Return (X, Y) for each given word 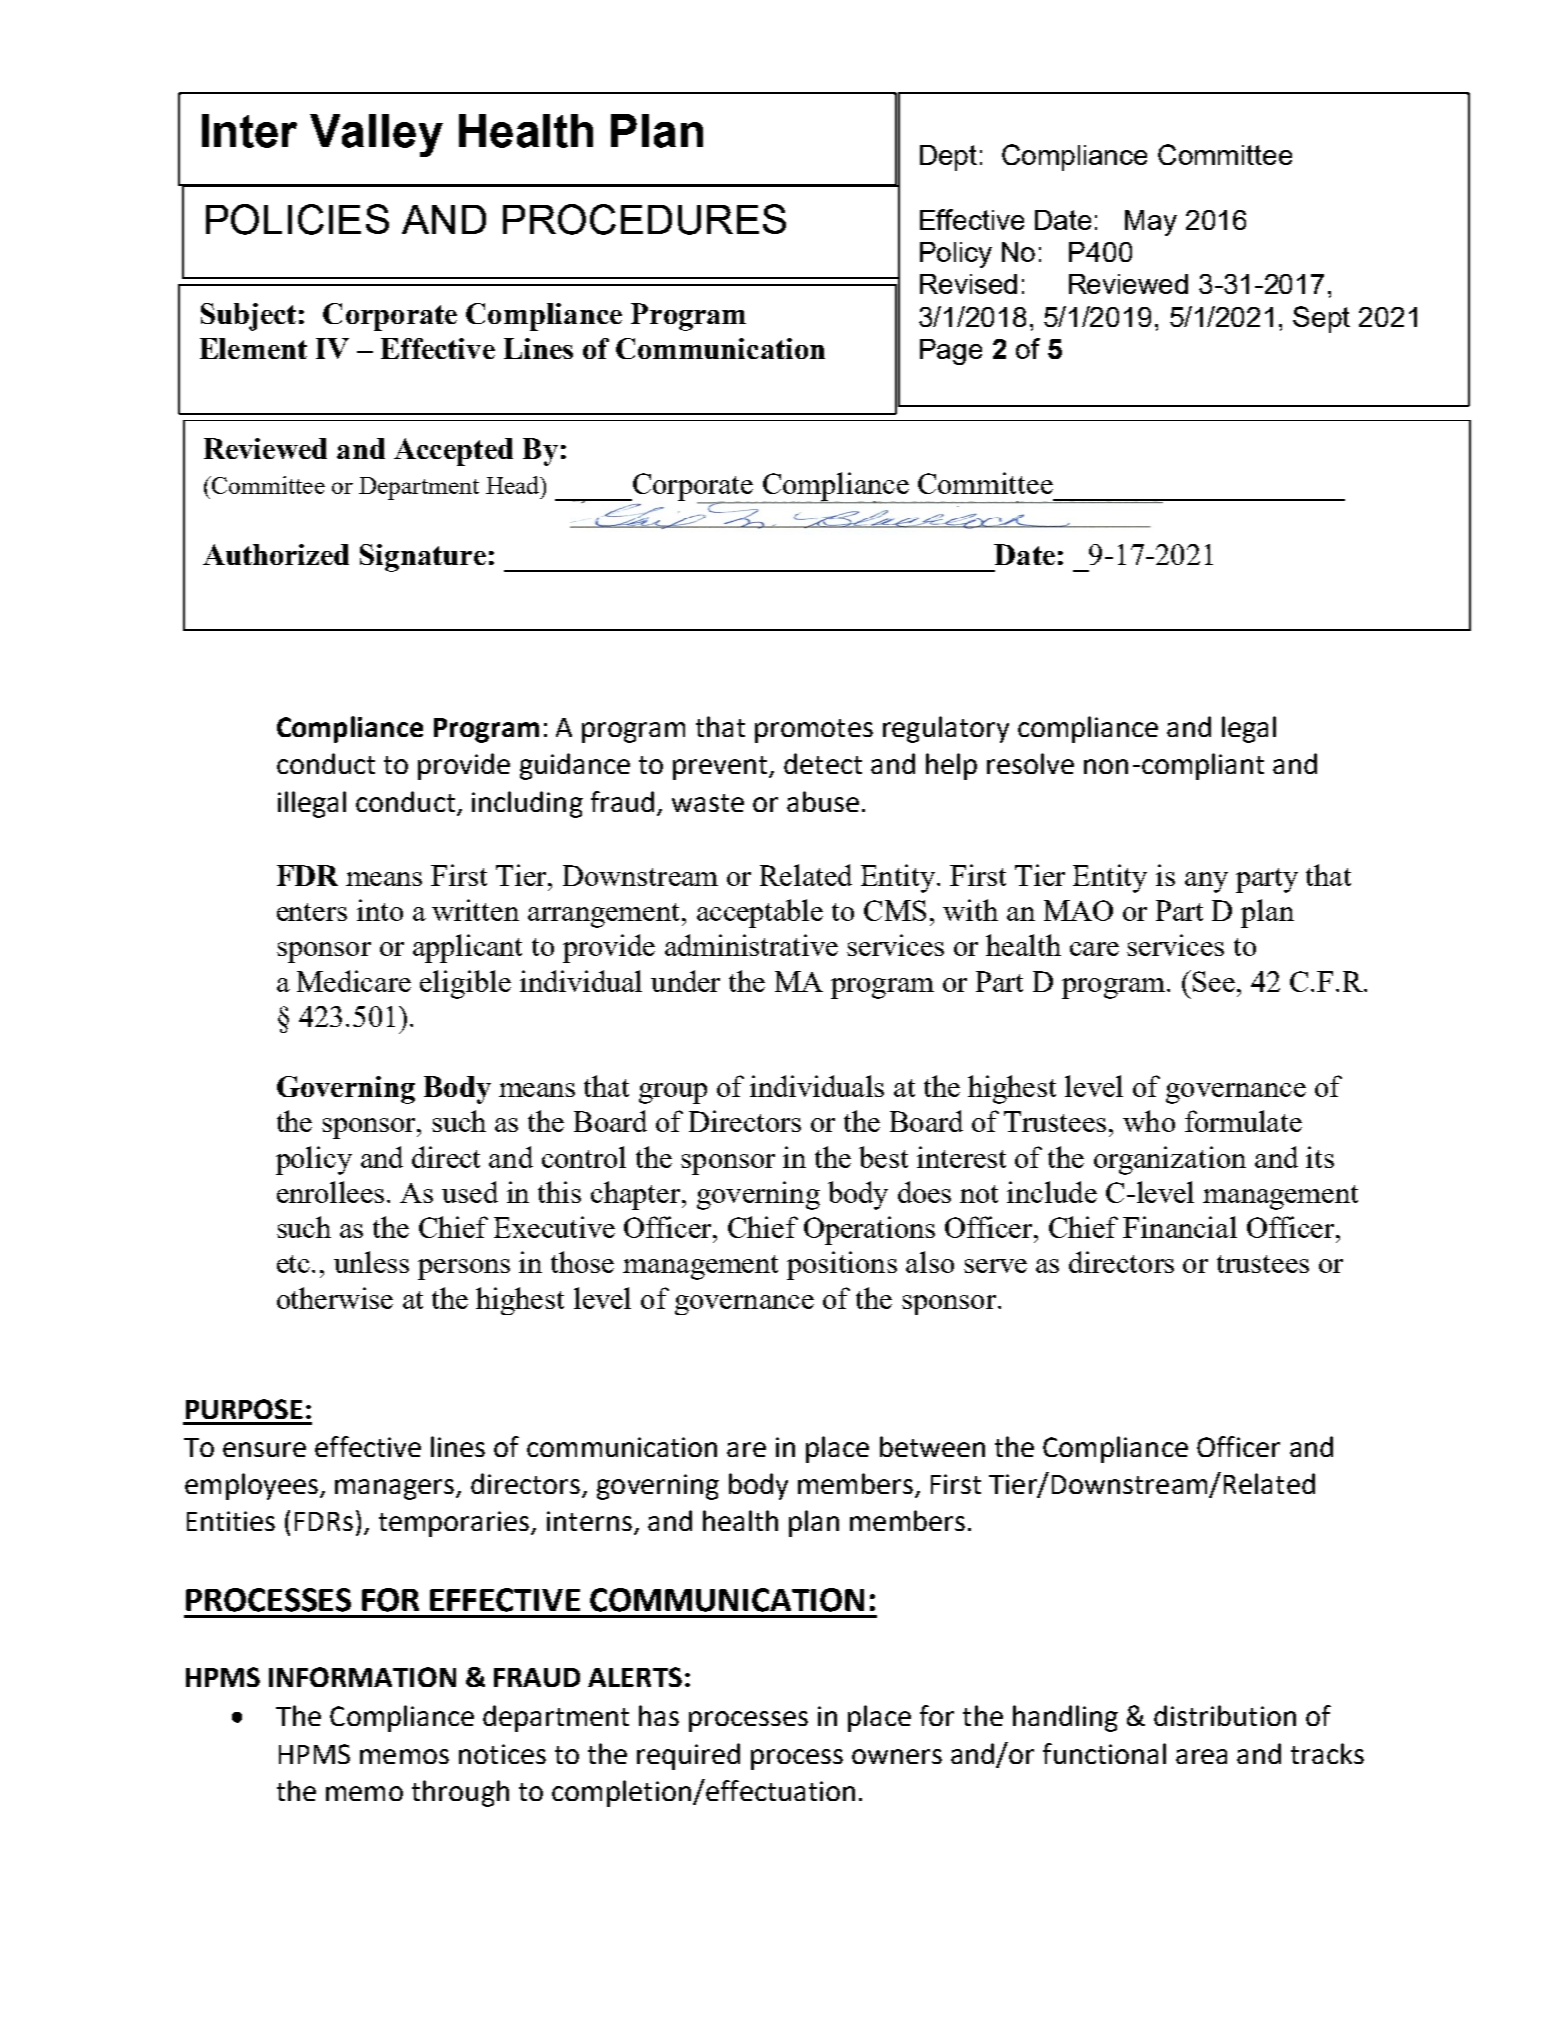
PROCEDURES (644, 219)
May (1151, 223)
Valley (376, 135)
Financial (1180, 1227)
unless (371, 1262)
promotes (814, 731)
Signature (423, 558)
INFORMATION (362, 1677)
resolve (1030, 763)
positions (842, 1265)
